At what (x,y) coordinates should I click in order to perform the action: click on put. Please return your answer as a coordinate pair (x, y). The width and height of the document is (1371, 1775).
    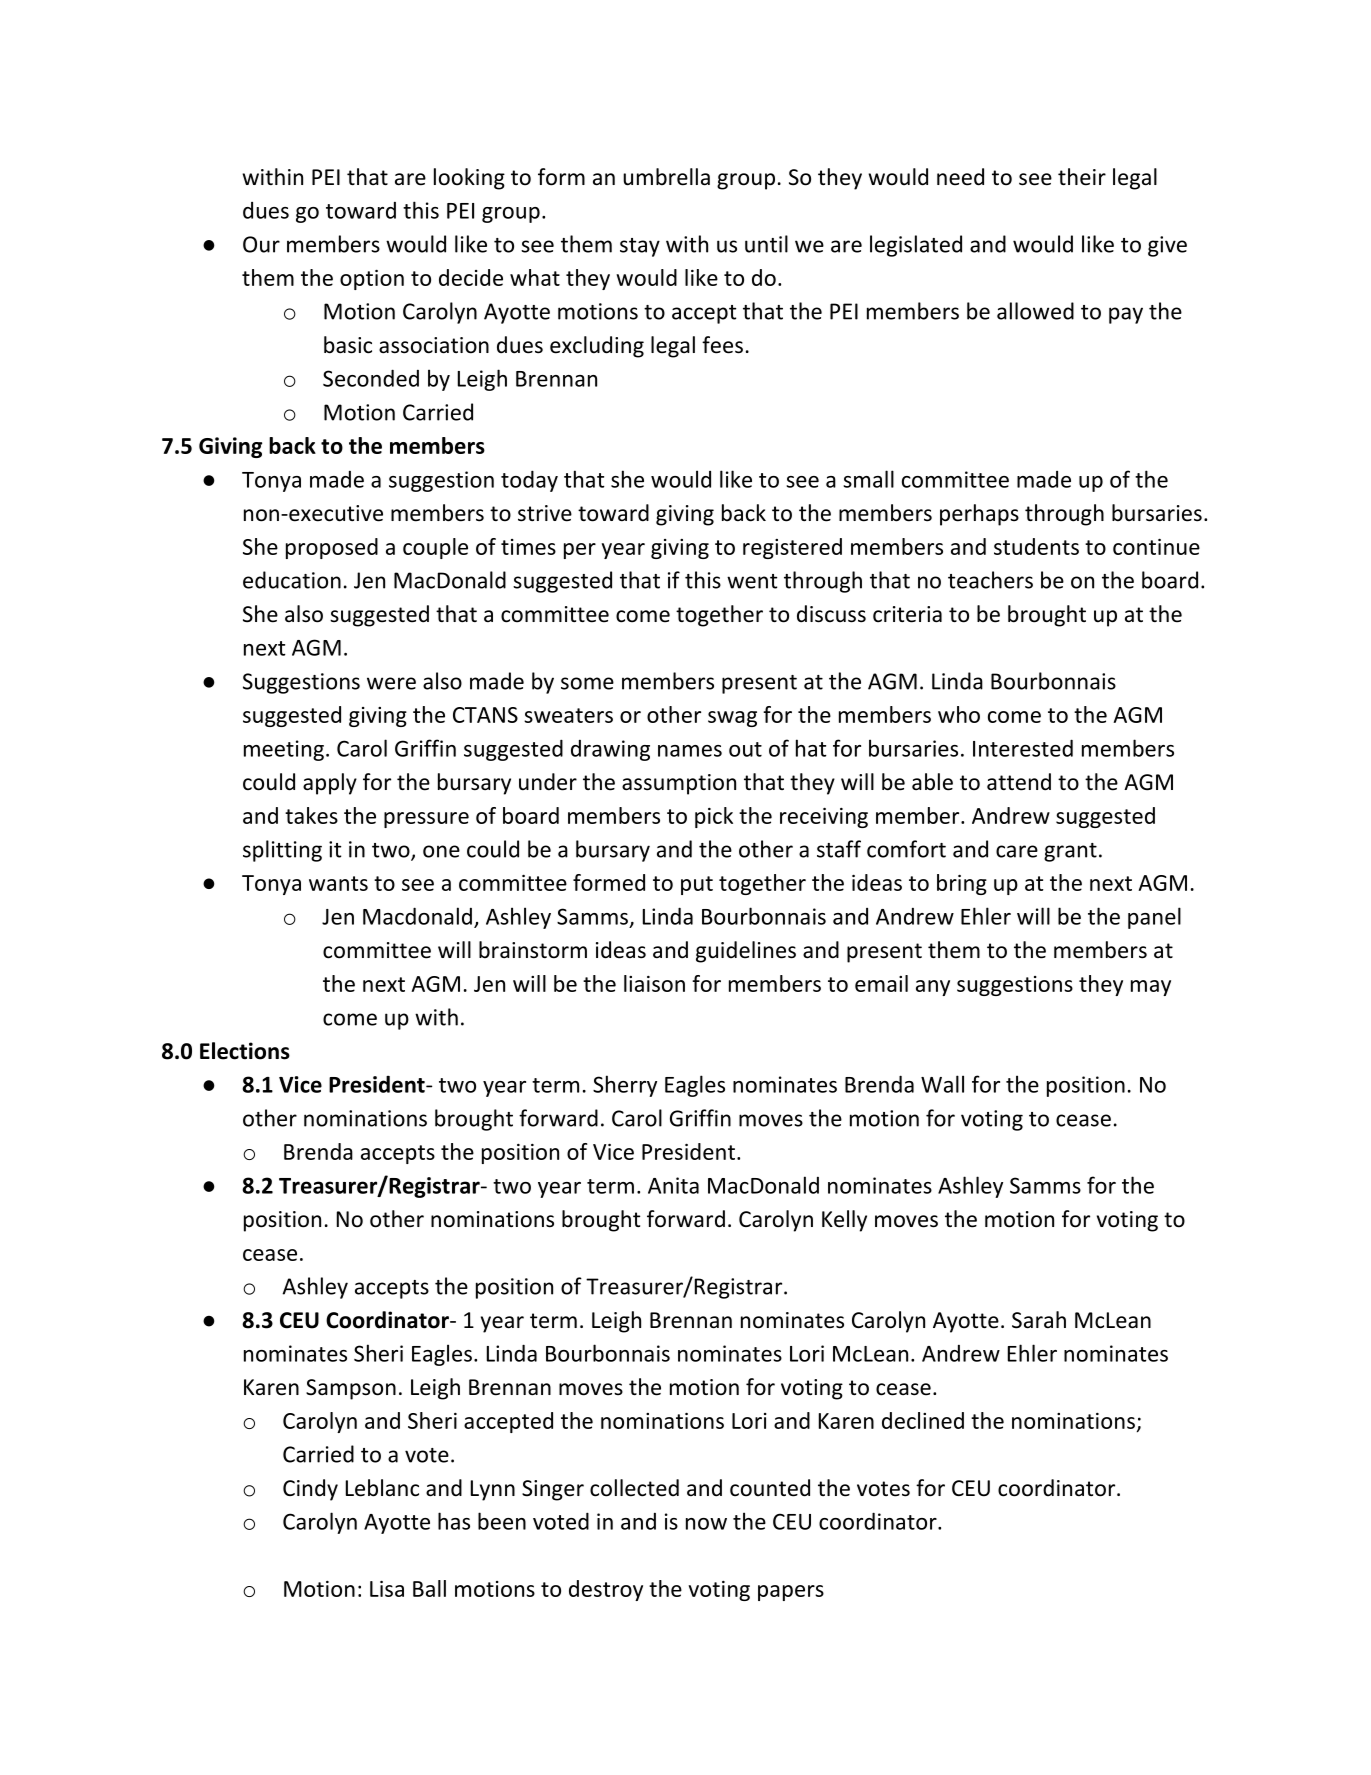
    Looking at the image, I should click on (697, 885).
